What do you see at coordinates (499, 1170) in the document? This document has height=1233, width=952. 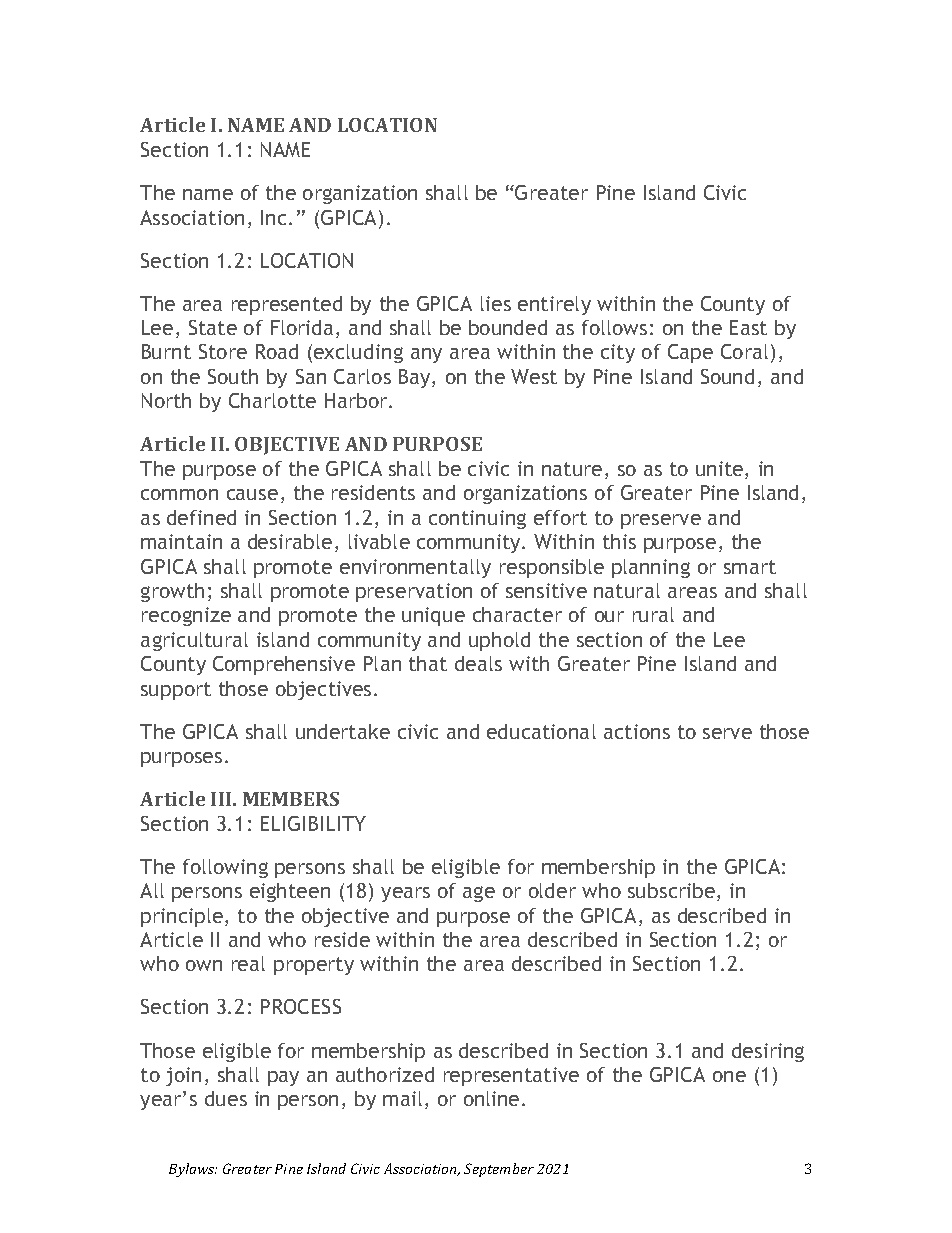 I see `September` at bounding box center [499, 1170].
